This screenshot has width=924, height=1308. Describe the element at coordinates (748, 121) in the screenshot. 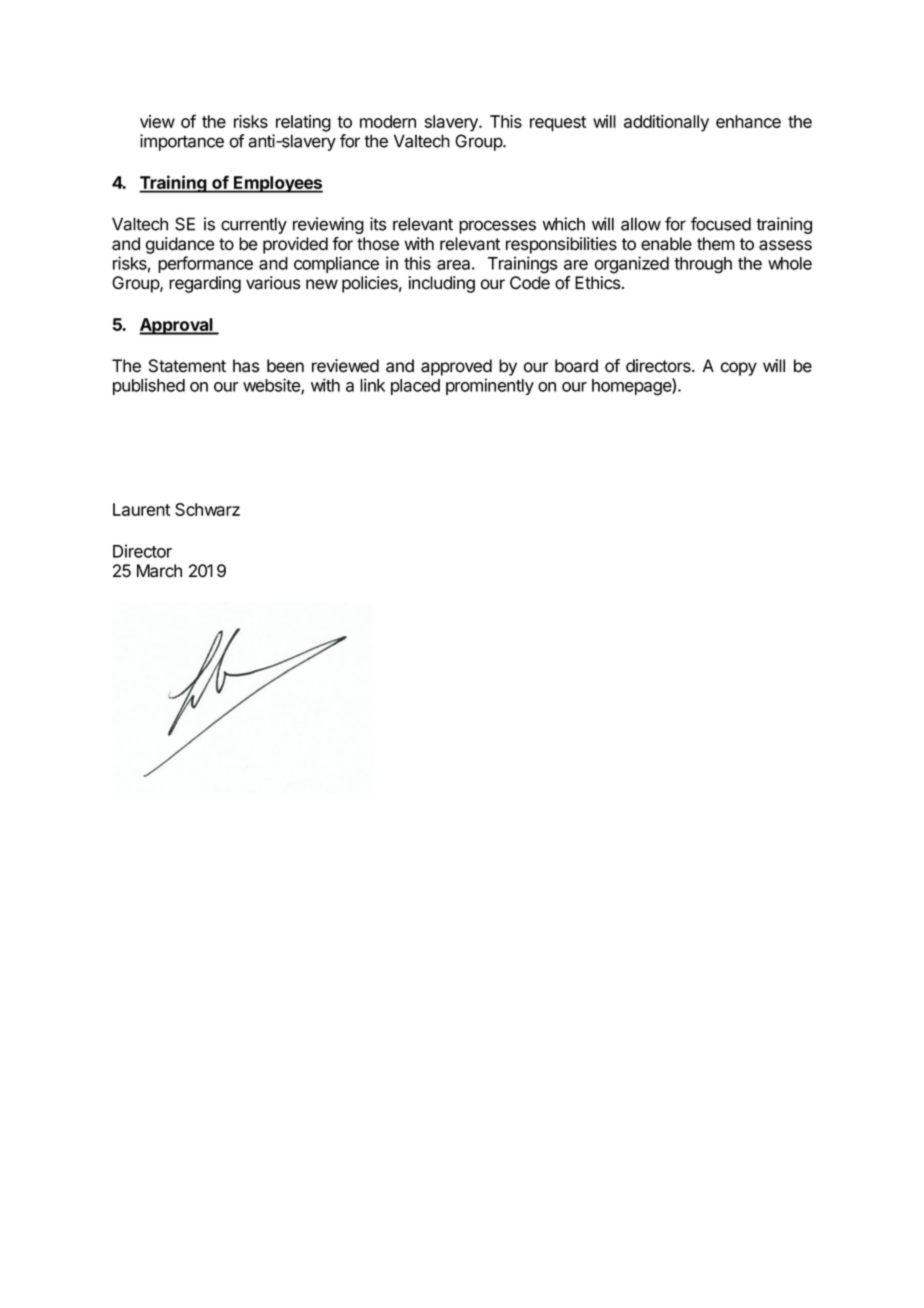

I see `enhance` at that location.
